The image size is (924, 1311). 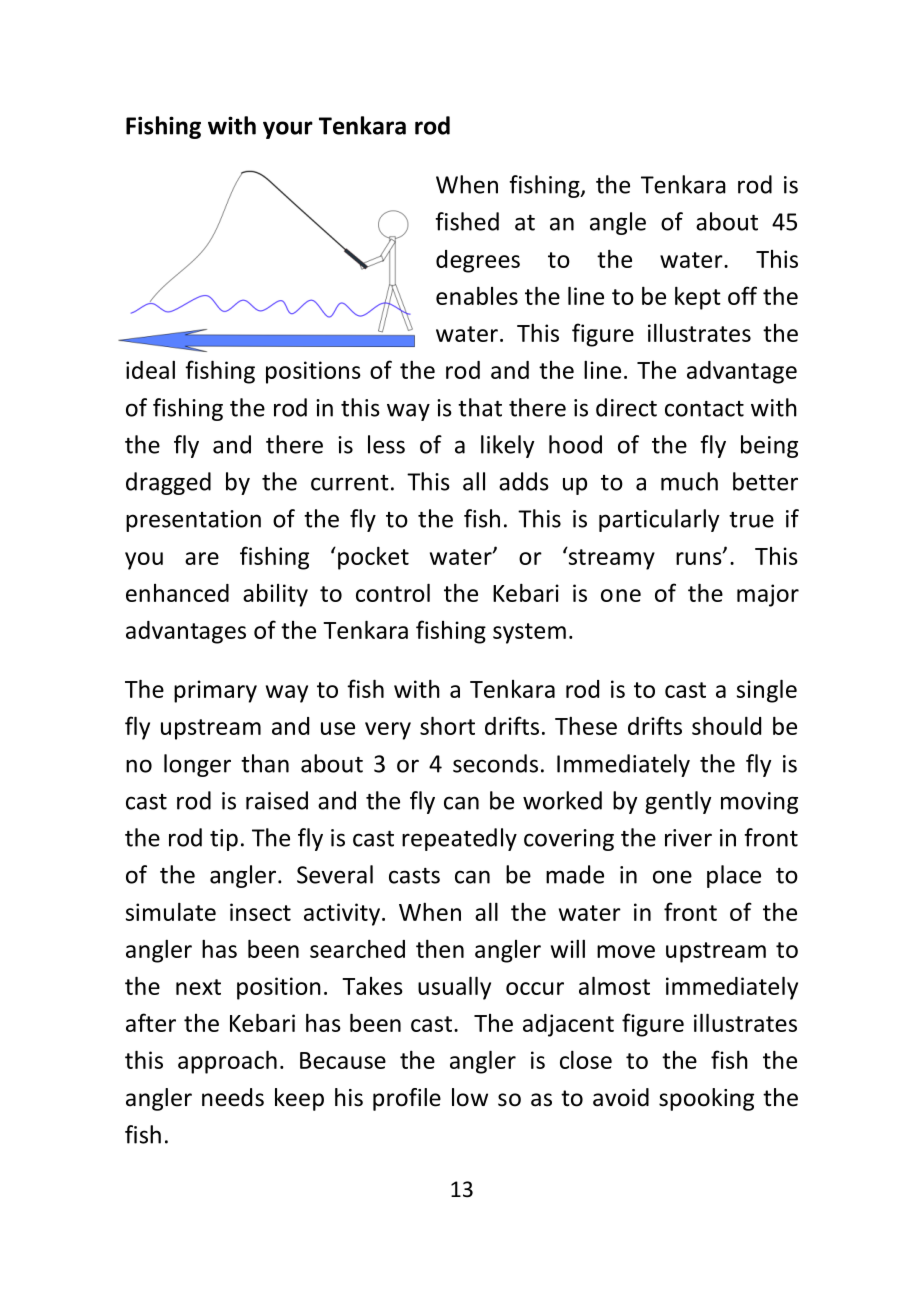 I want to click on ideal, so click(x=150, y=369).
